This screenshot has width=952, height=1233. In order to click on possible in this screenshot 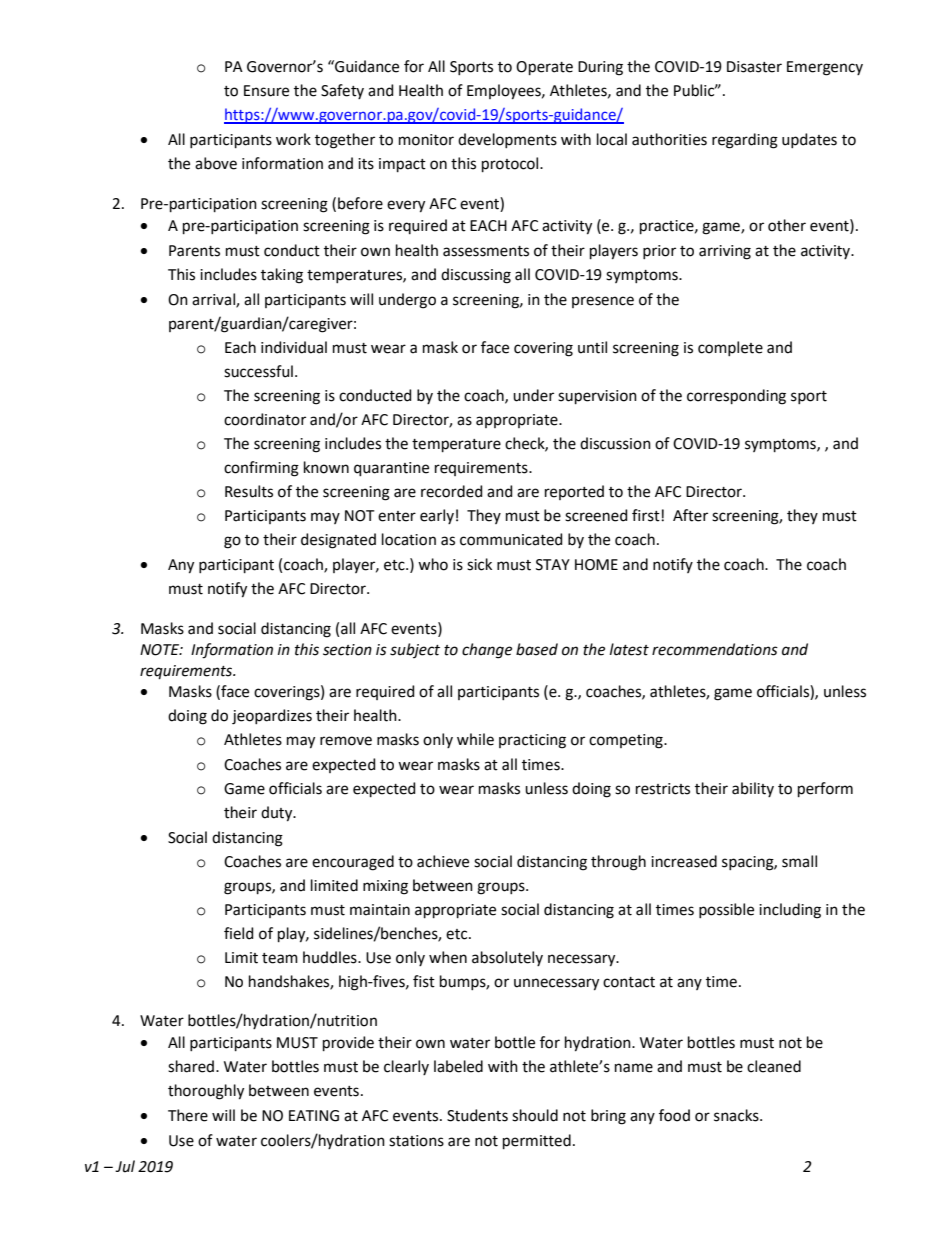, I will do `click(726, 910)`.
